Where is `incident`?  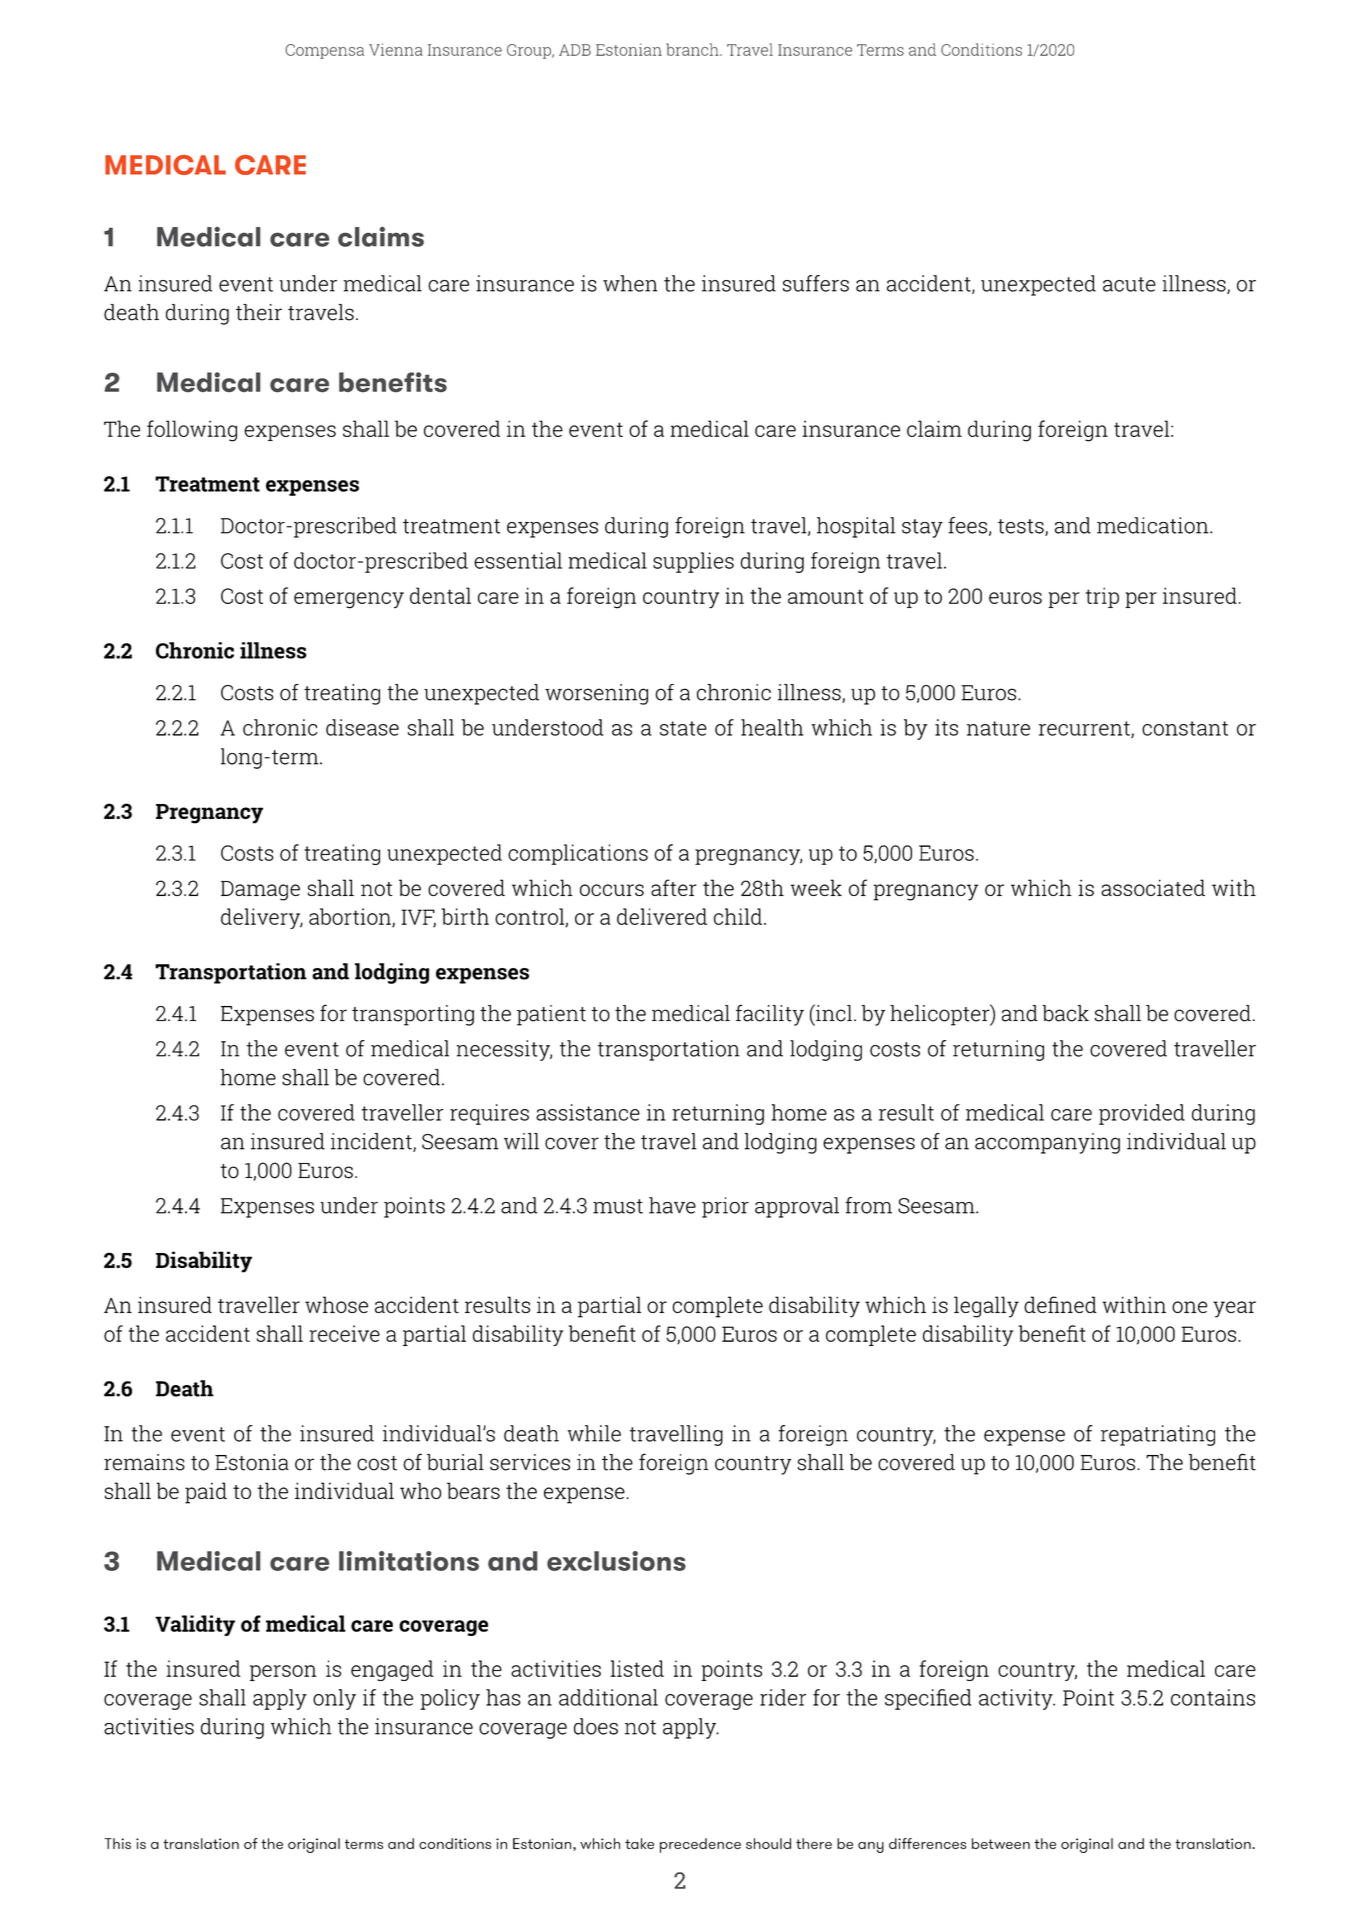
incident is located at coordinates (372, 1142).
